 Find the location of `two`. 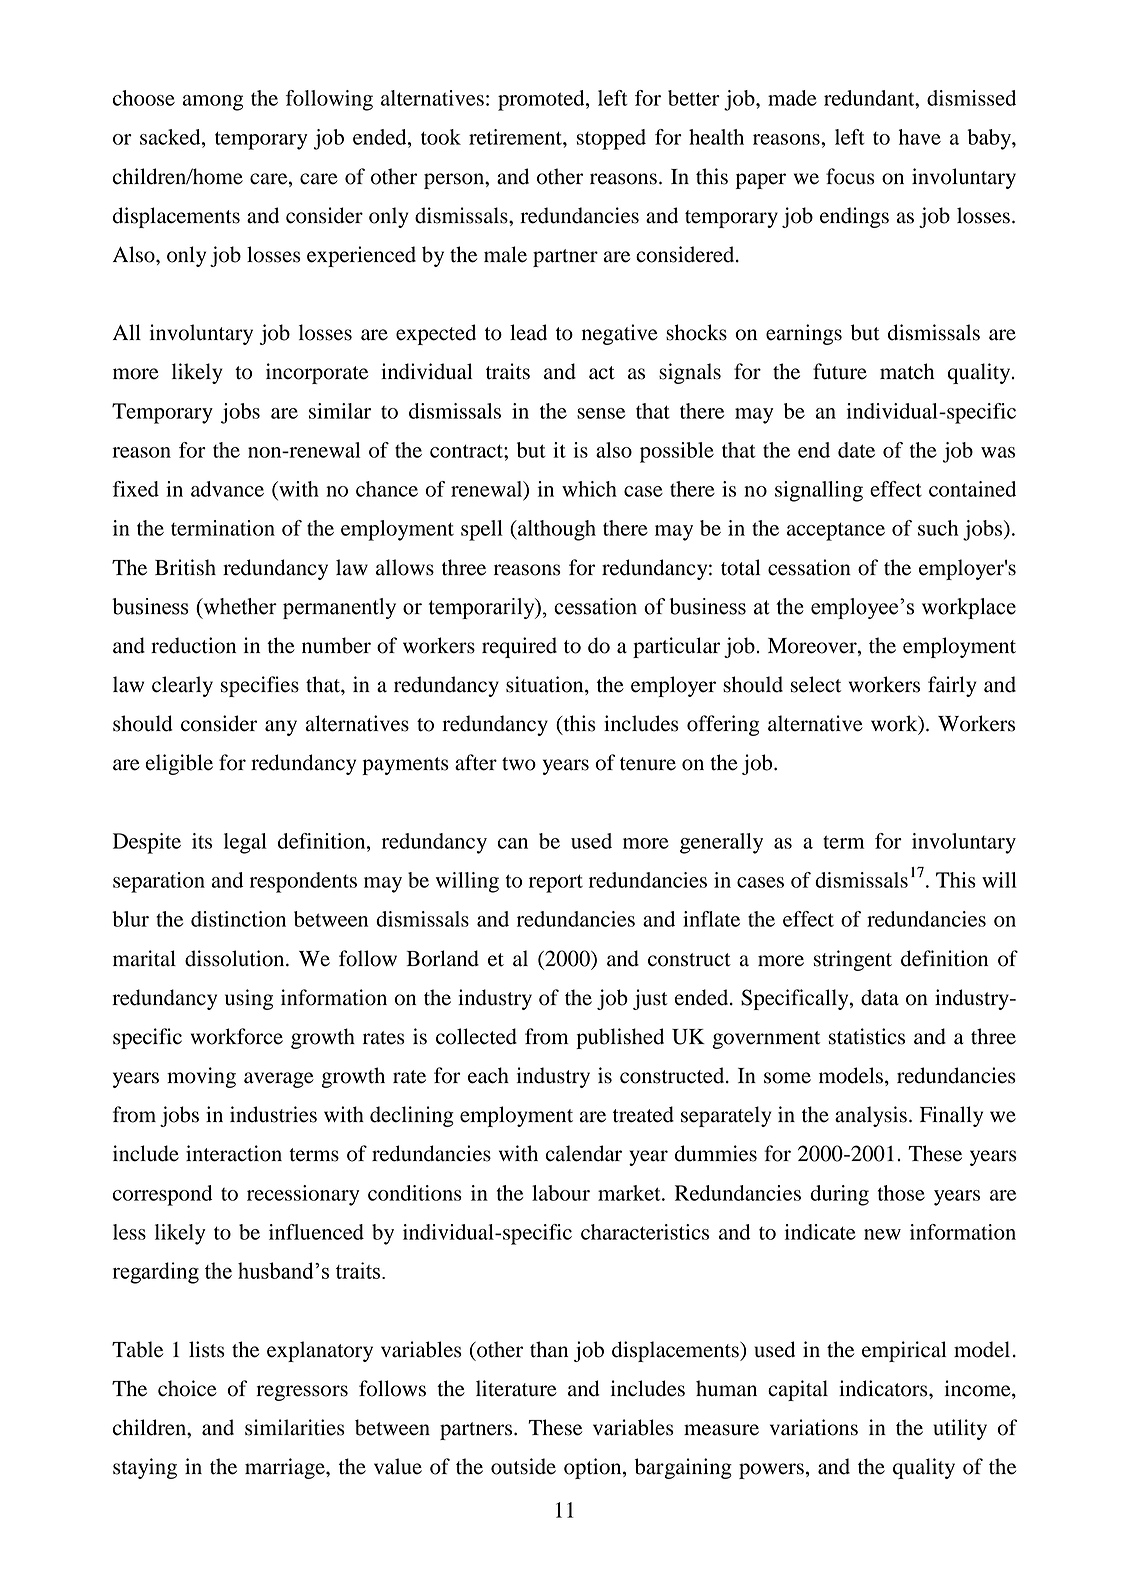

two is located at coordinates (519, 764).
